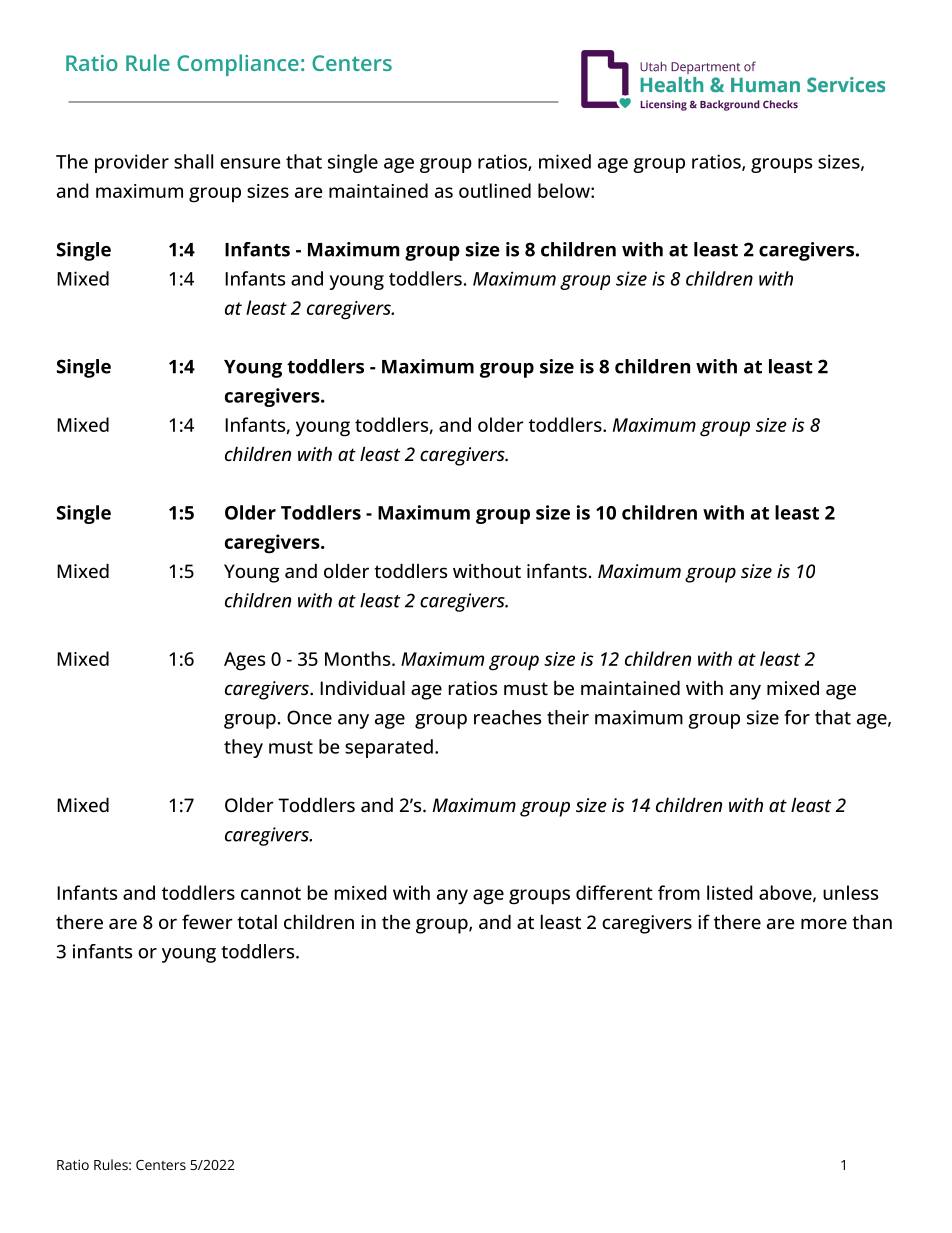 The width and height of the screenshot is (952, 1233). I want to click on their, so click(568, 717).
